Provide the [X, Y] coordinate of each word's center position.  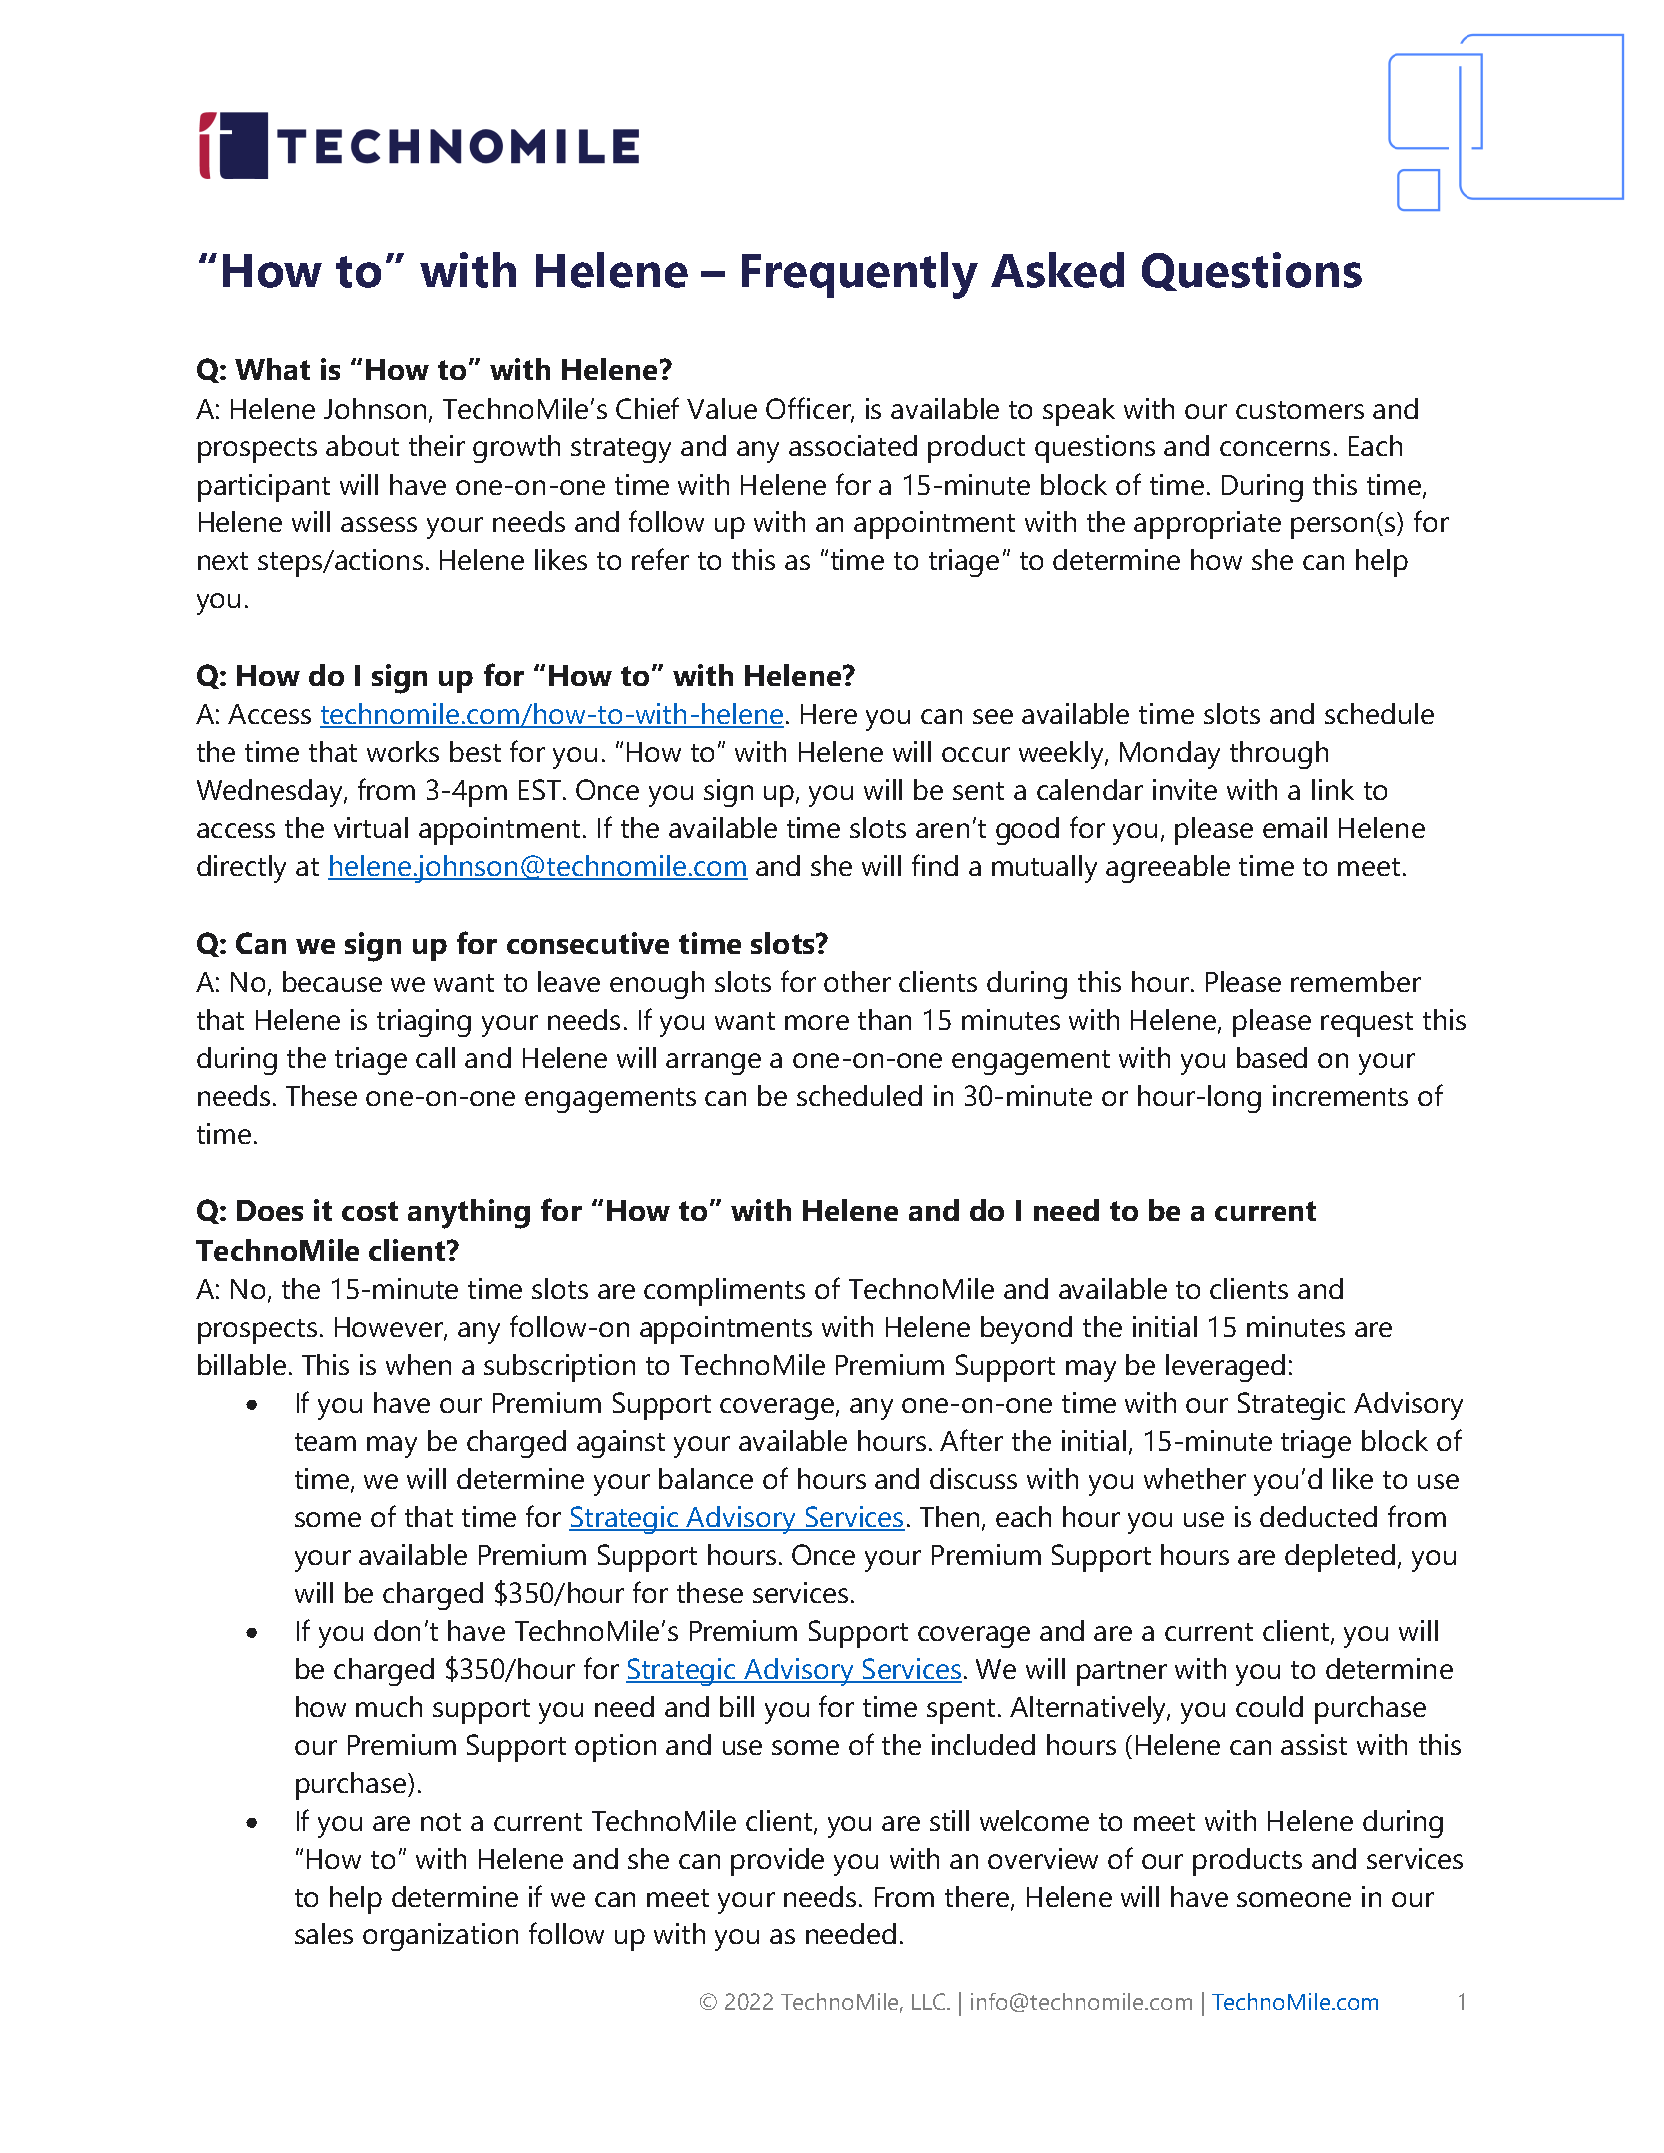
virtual [371, 827]
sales [324, 1933]
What [272, 369]
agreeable [1168, 869]
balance [706, 1478]
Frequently [860, 275]
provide [777, 1862]
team [325, 1442]
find [935, 865]
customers [1300, 410]
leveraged [1225, 1368]
